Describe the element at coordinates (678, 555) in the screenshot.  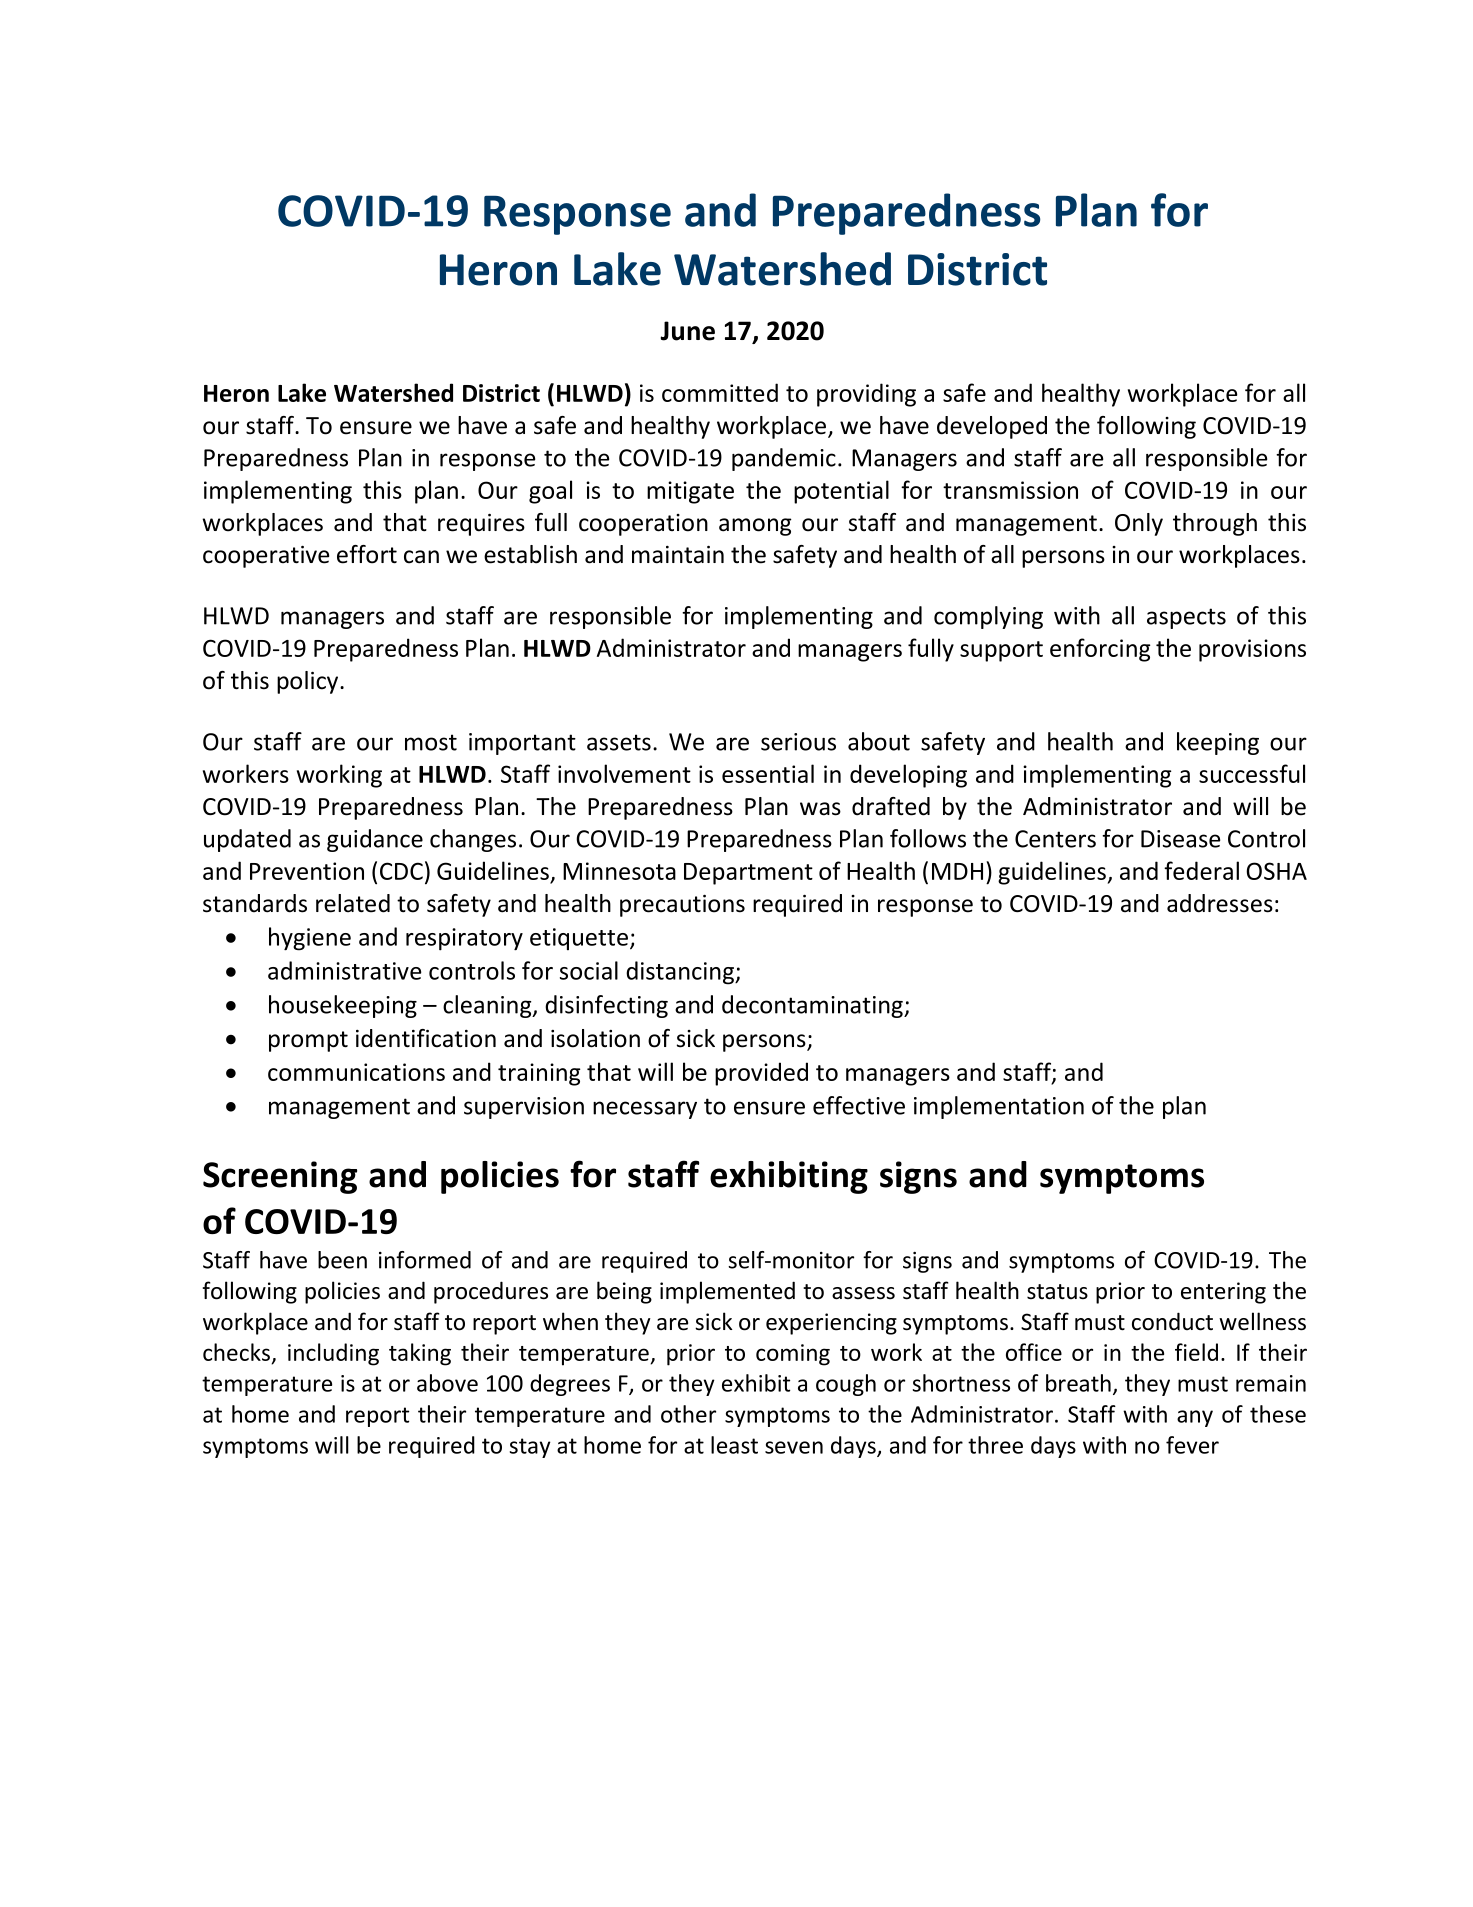
I see `maintain` at that location.
